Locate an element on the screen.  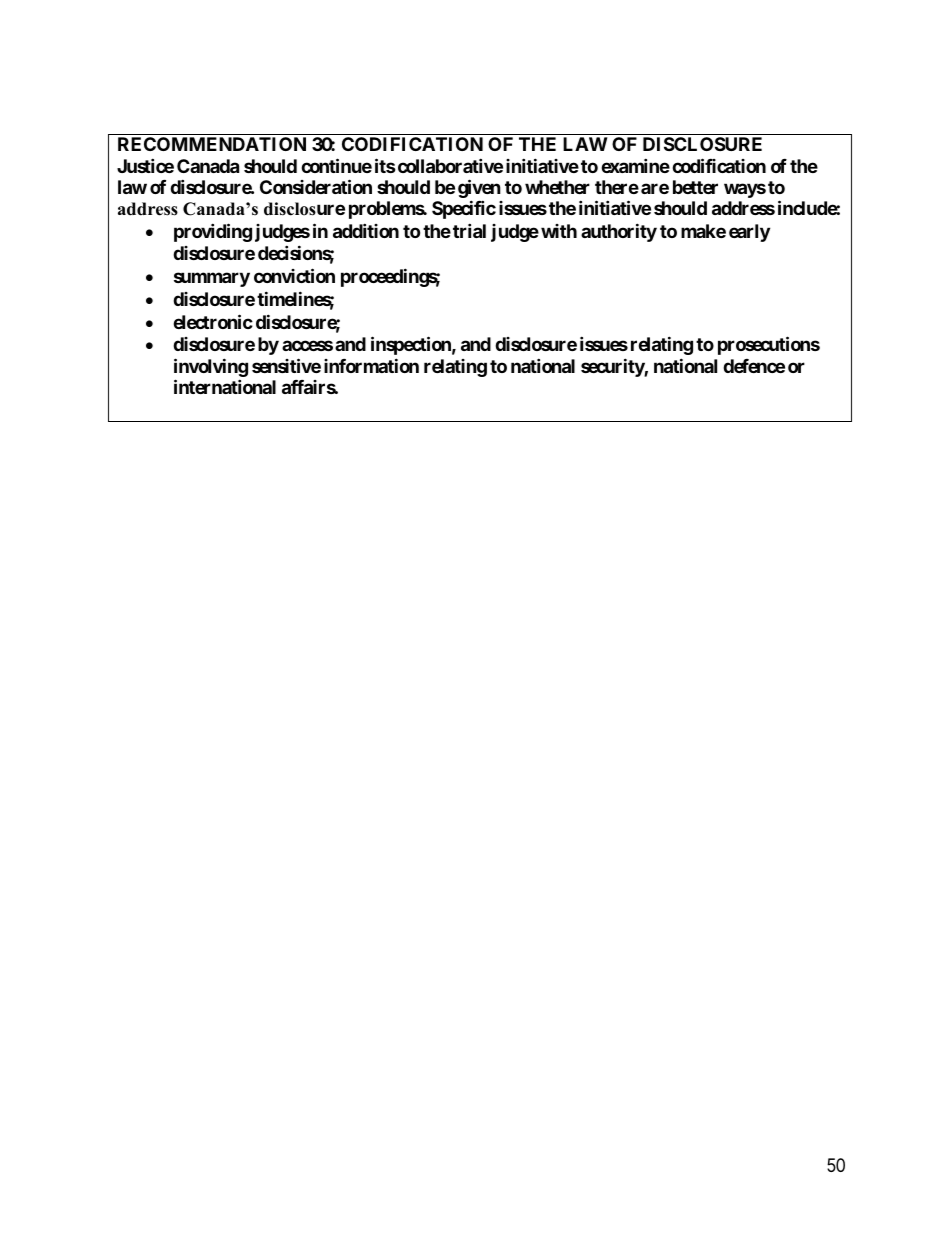
authority is located at coordinates (619, 233).
